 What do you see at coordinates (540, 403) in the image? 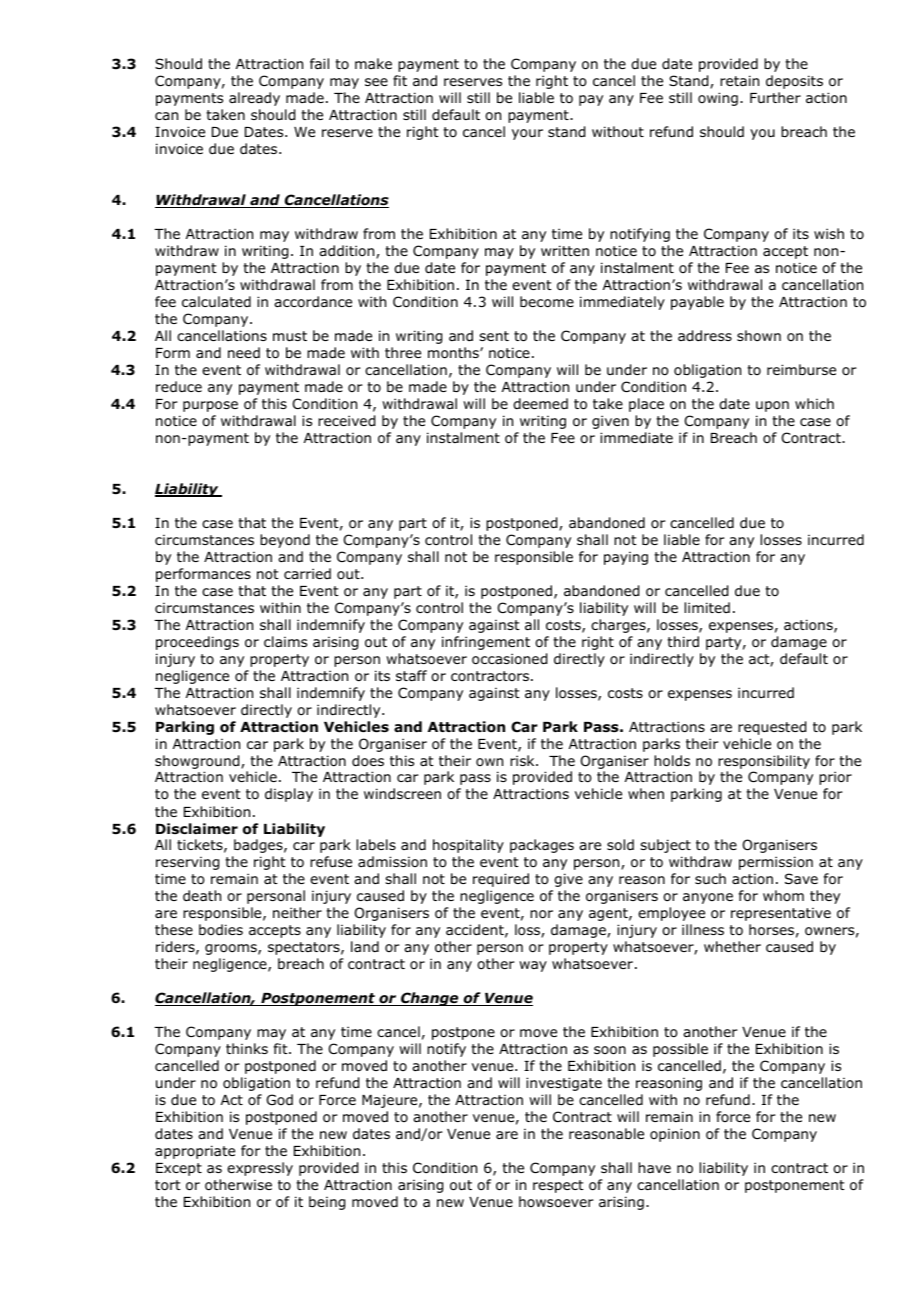
I see `deemed` at bounding box center [540, 403].
